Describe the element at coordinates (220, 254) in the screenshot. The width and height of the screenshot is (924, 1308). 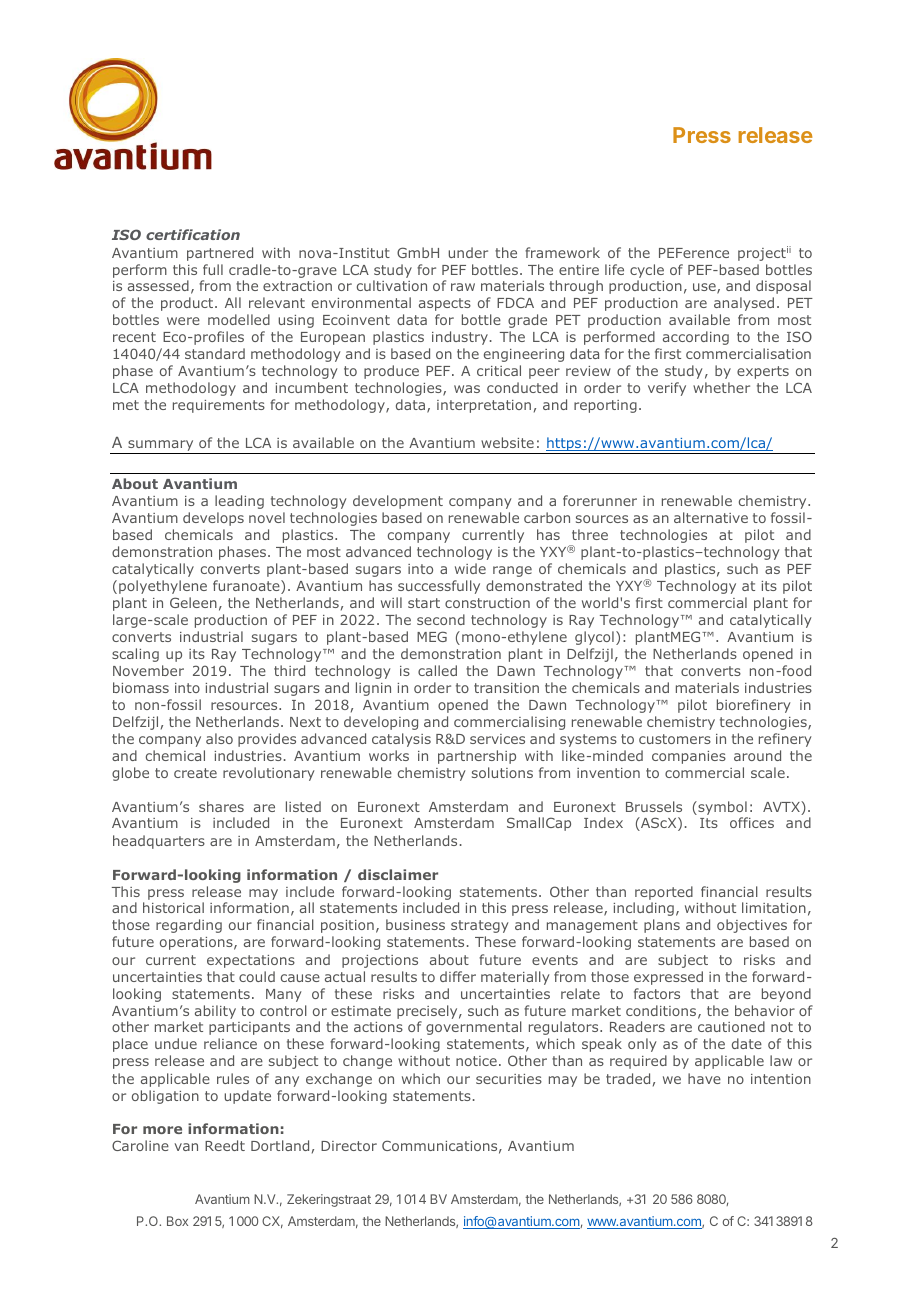
I see `partnered` at that location.
